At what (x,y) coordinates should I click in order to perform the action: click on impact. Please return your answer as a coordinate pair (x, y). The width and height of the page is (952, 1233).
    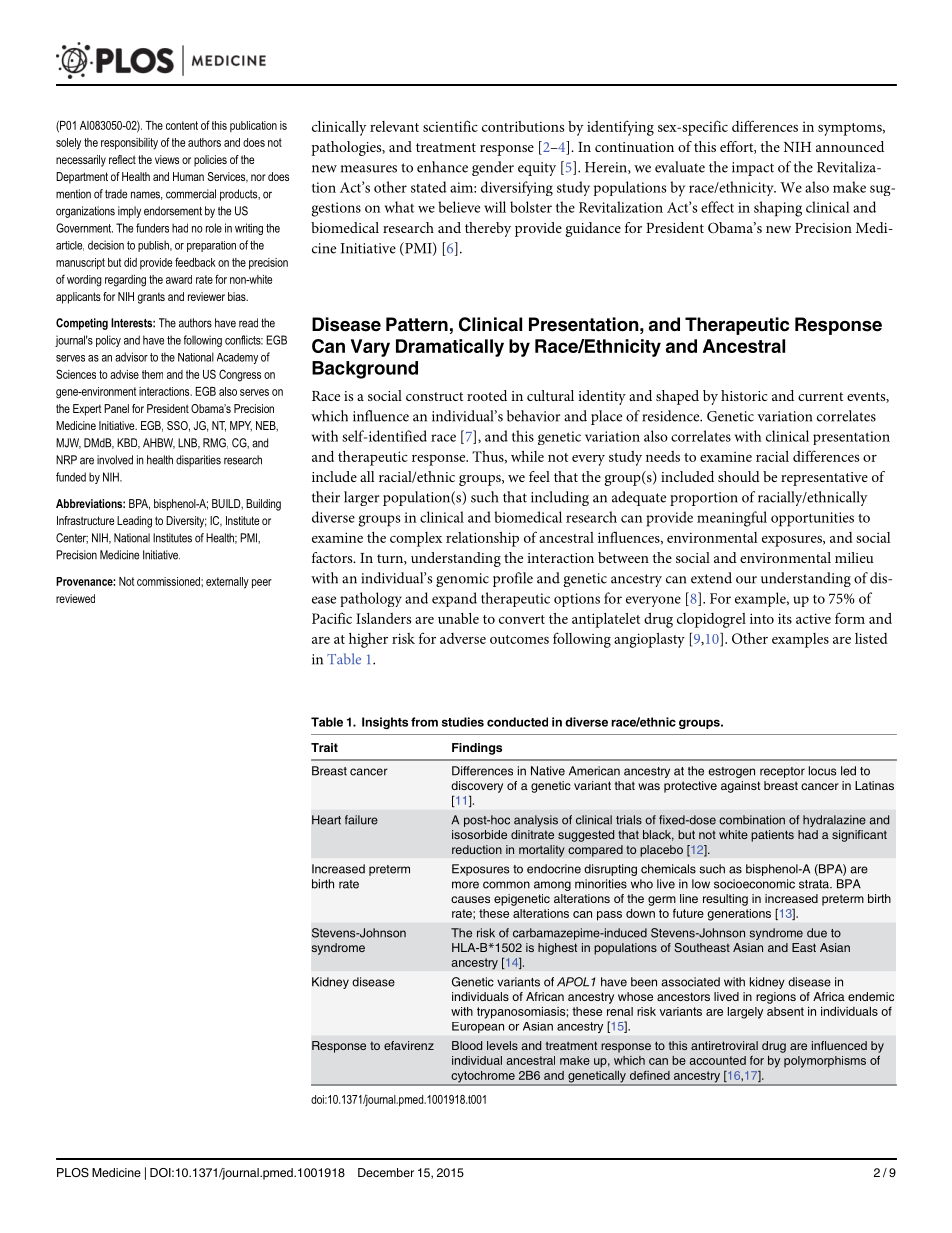
    Looking at the image, I should click on (753, 169).
